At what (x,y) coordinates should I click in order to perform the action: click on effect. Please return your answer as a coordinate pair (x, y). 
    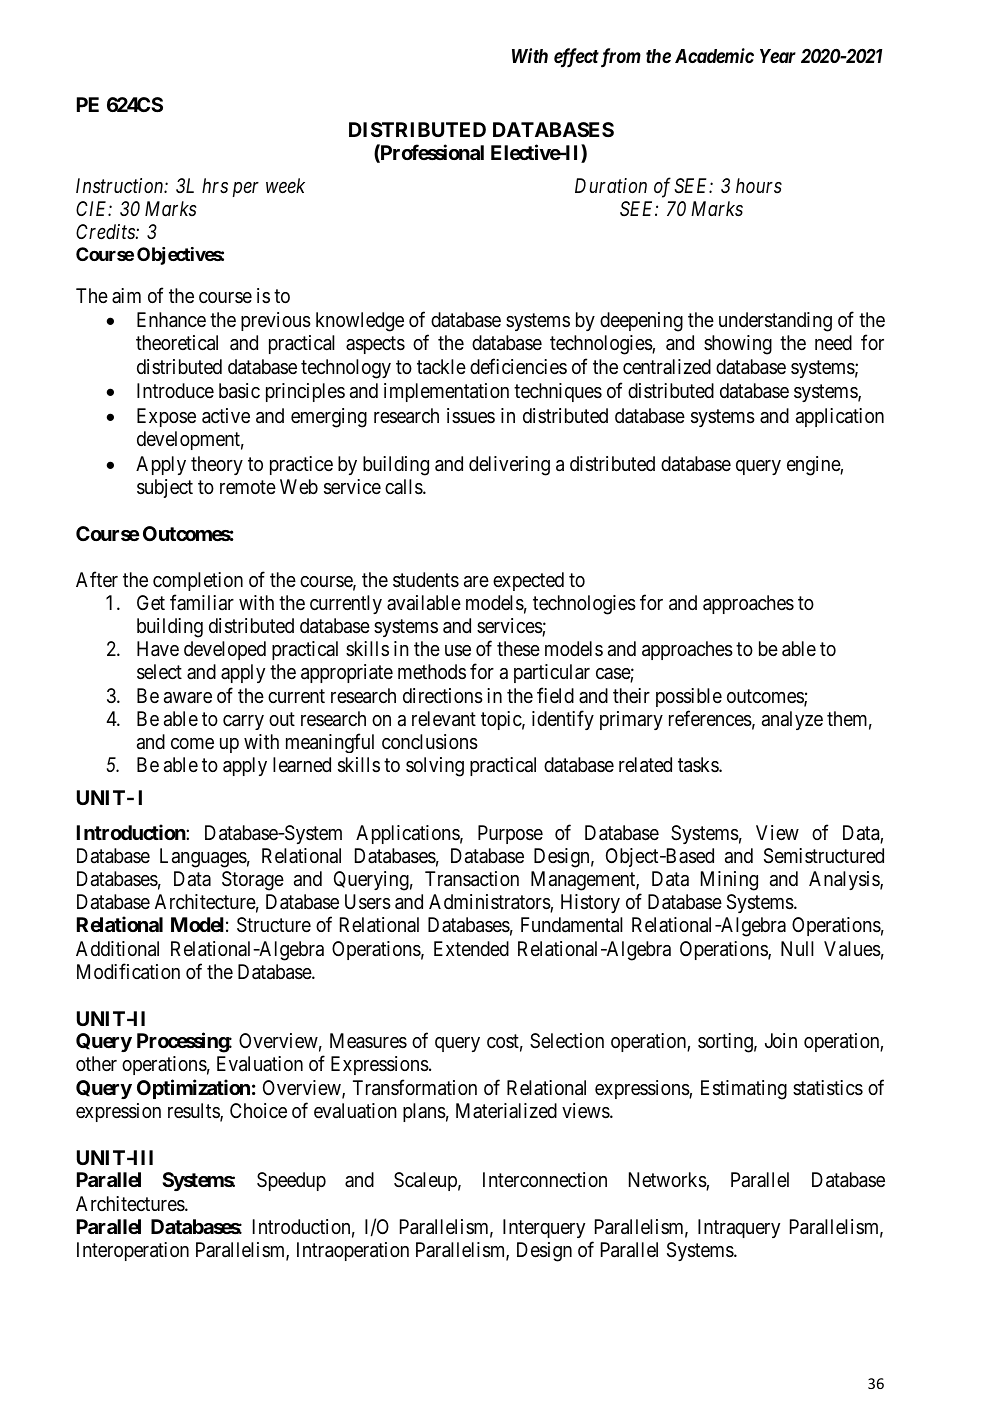
    Looking at the image, I should click on (576, 58).
